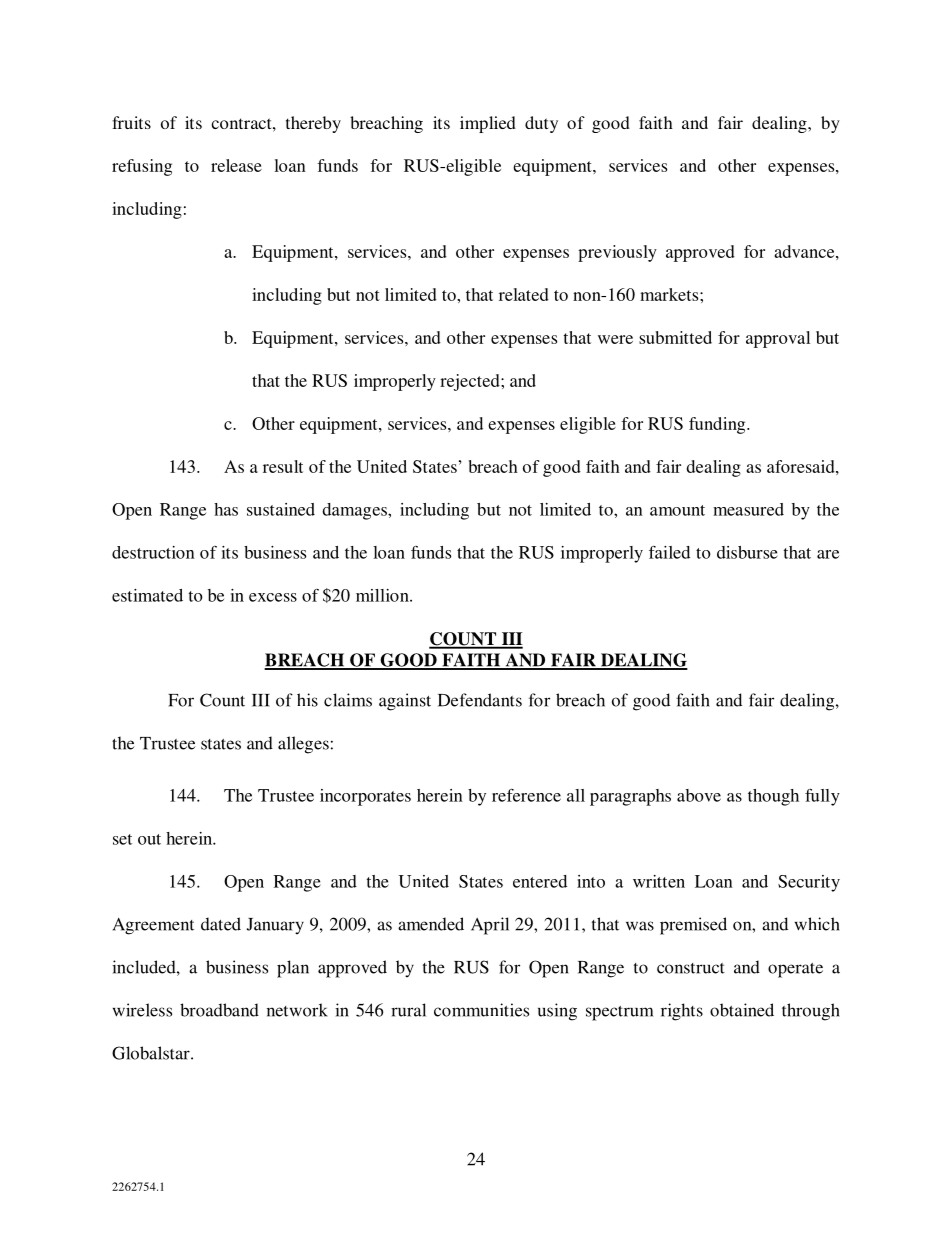 This screenshot has width=952, height=1233. What do you see at coordinates (219, 1010) in the screenshot?
I see `broadband` at bounding box center [219, 1010].
